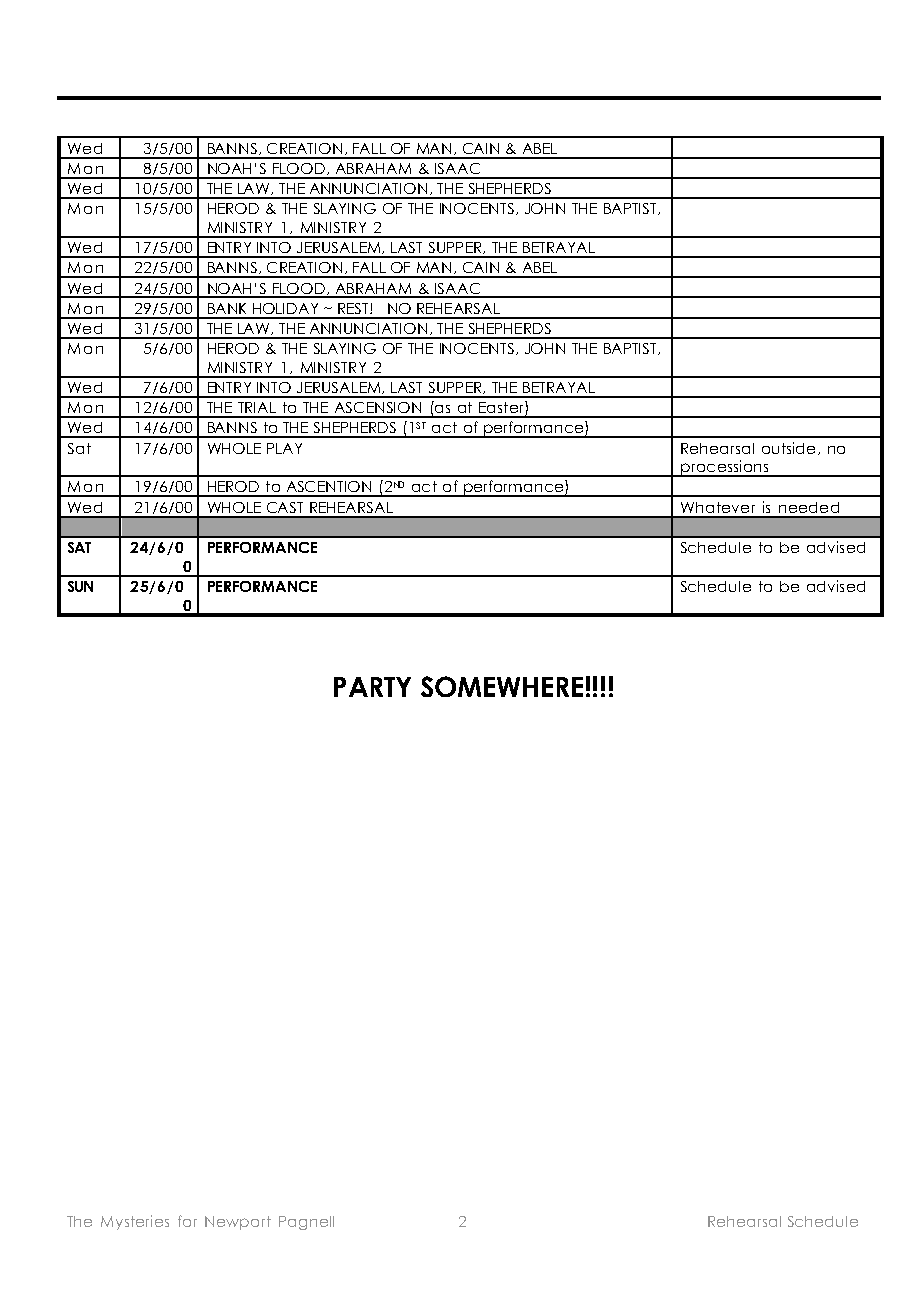  I want to click on outside, so click(788, 448).
